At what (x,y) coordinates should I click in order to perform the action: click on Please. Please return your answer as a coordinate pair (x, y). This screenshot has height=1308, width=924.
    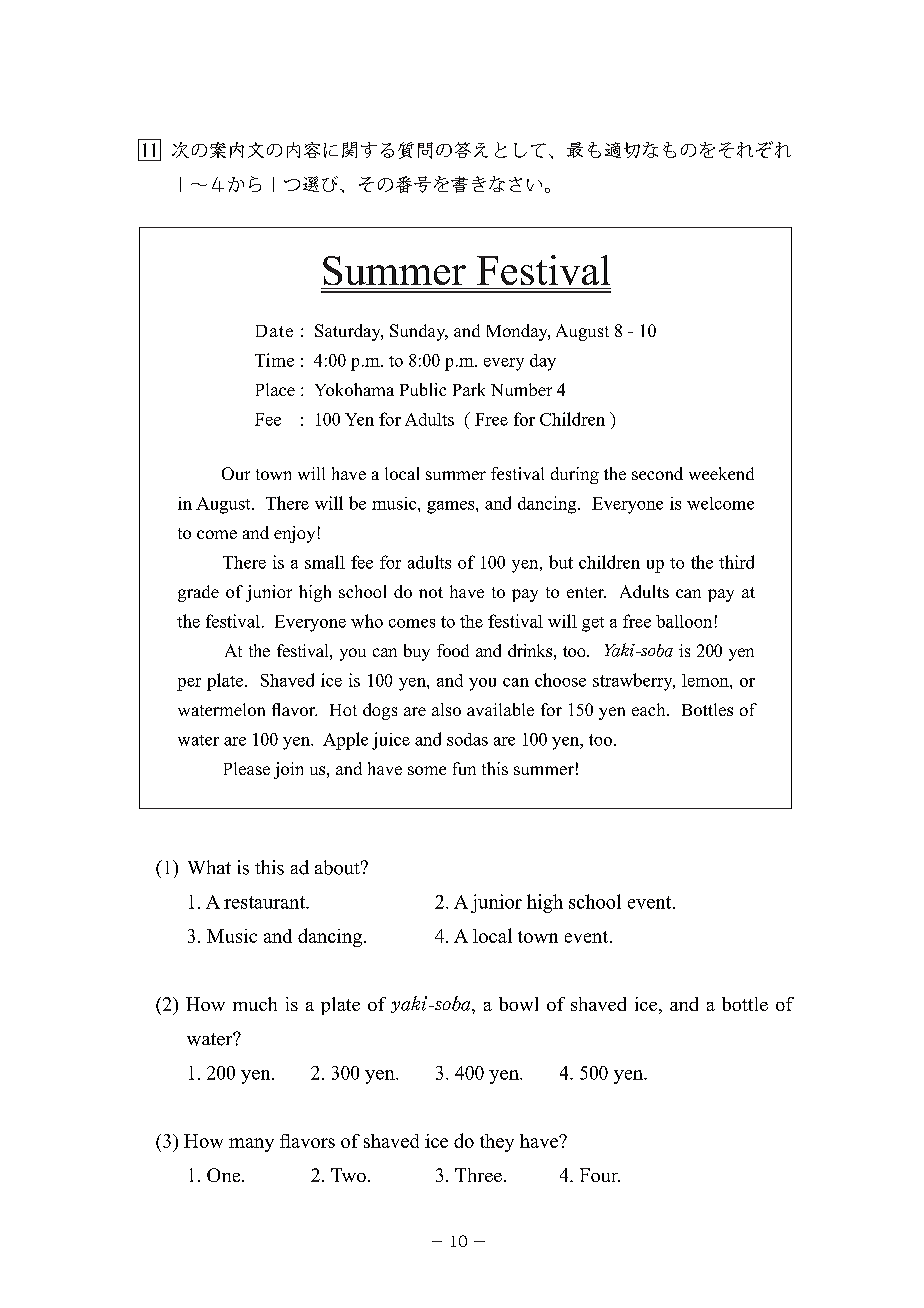
    Looking at the image, I should click on (247, 768).
